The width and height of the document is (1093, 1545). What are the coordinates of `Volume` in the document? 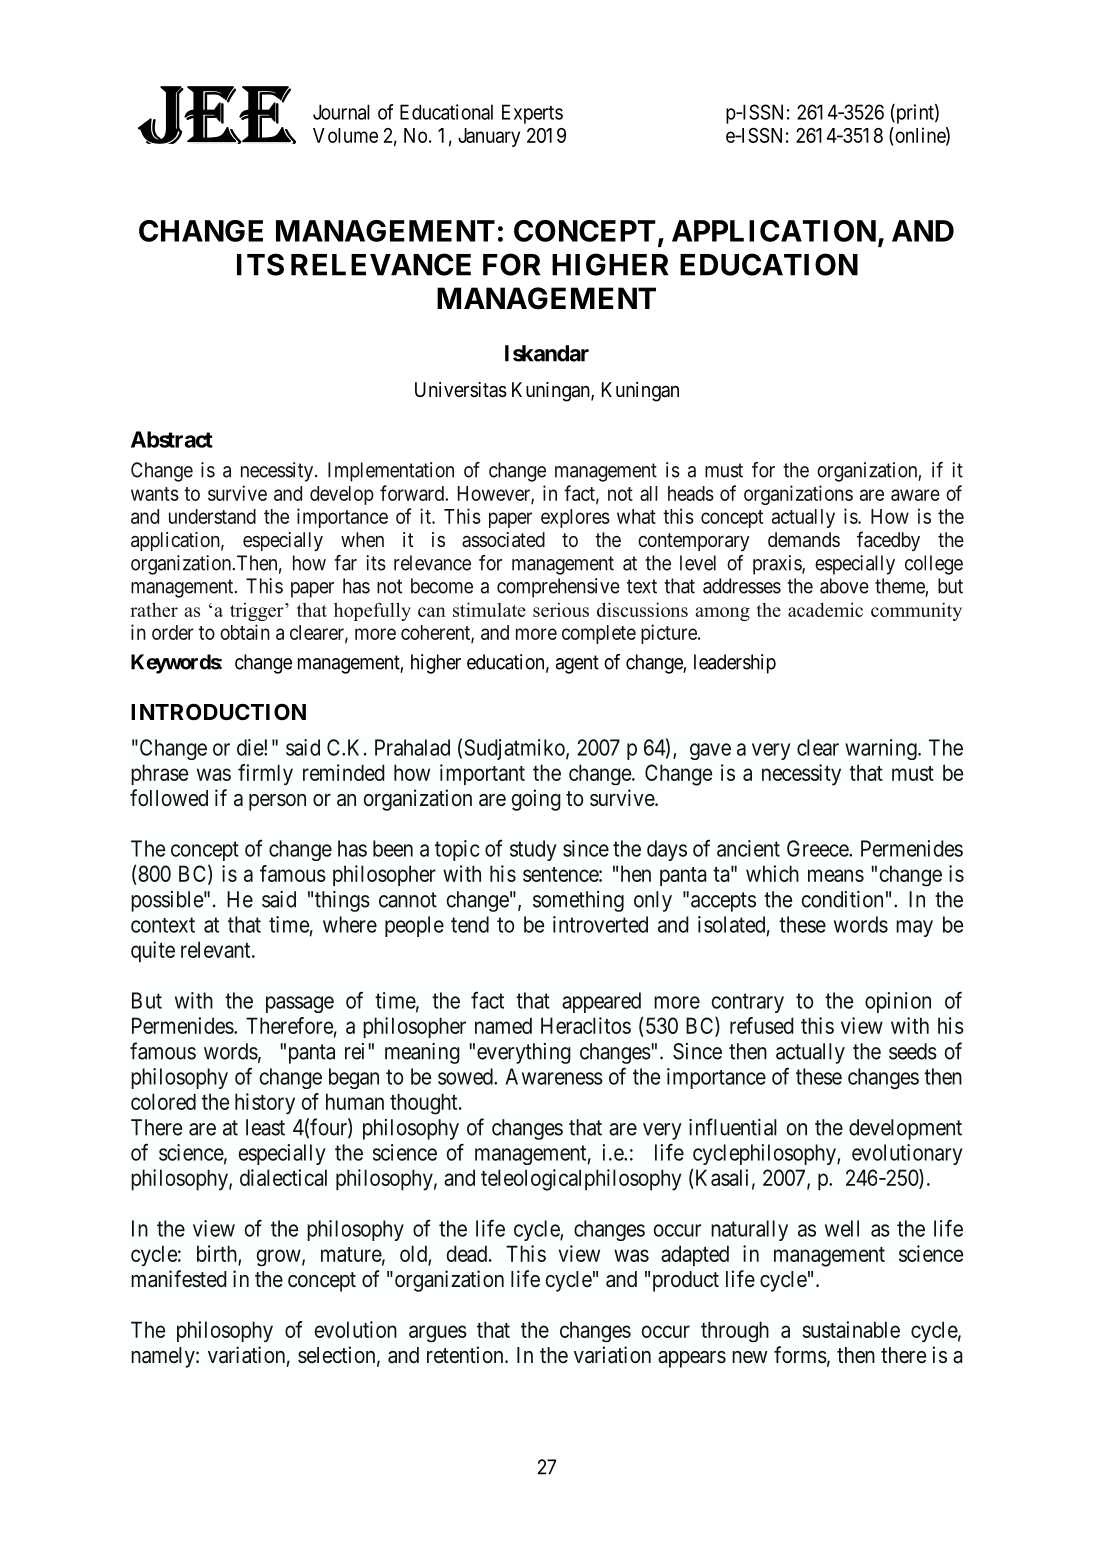 It's located at (345, 135).
